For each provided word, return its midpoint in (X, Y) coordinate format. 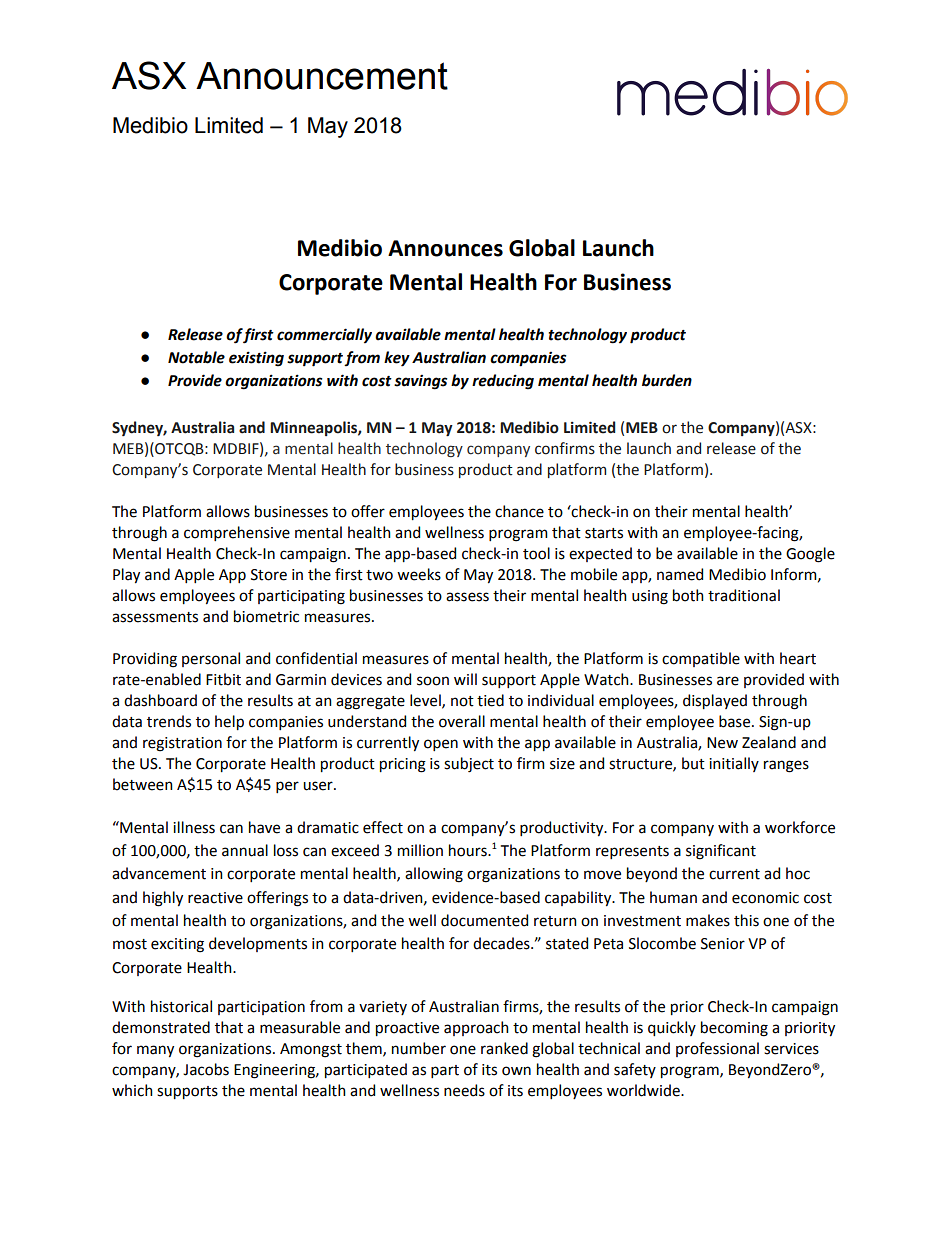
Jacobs (206, 1069)
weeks (419, 574)
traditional (744, 595)
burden (667, 380)
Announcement (322, 76)
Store (269, 575)
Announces (445, 248)
